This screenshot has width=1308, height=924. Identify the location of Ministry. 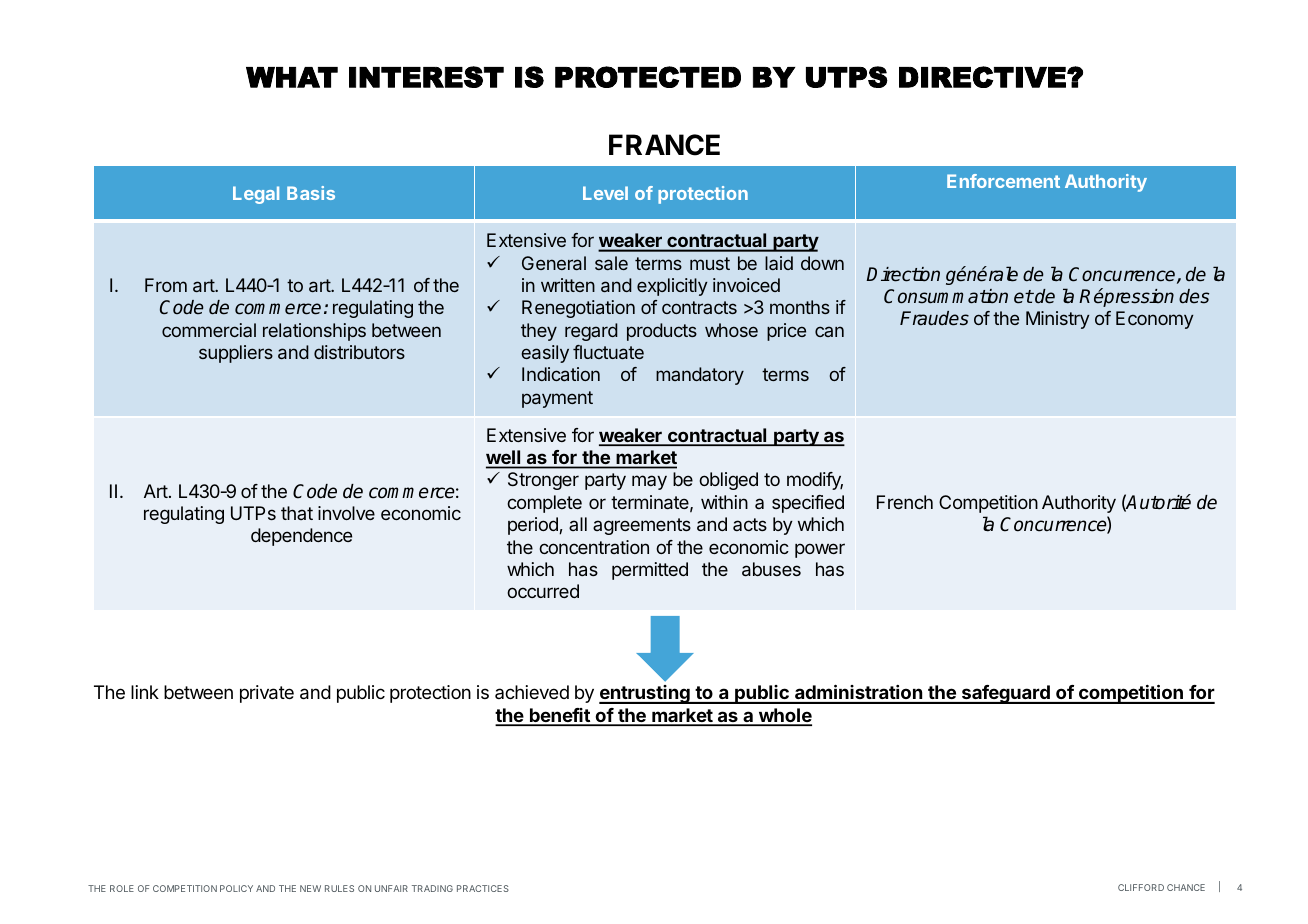
(1058, 320).
